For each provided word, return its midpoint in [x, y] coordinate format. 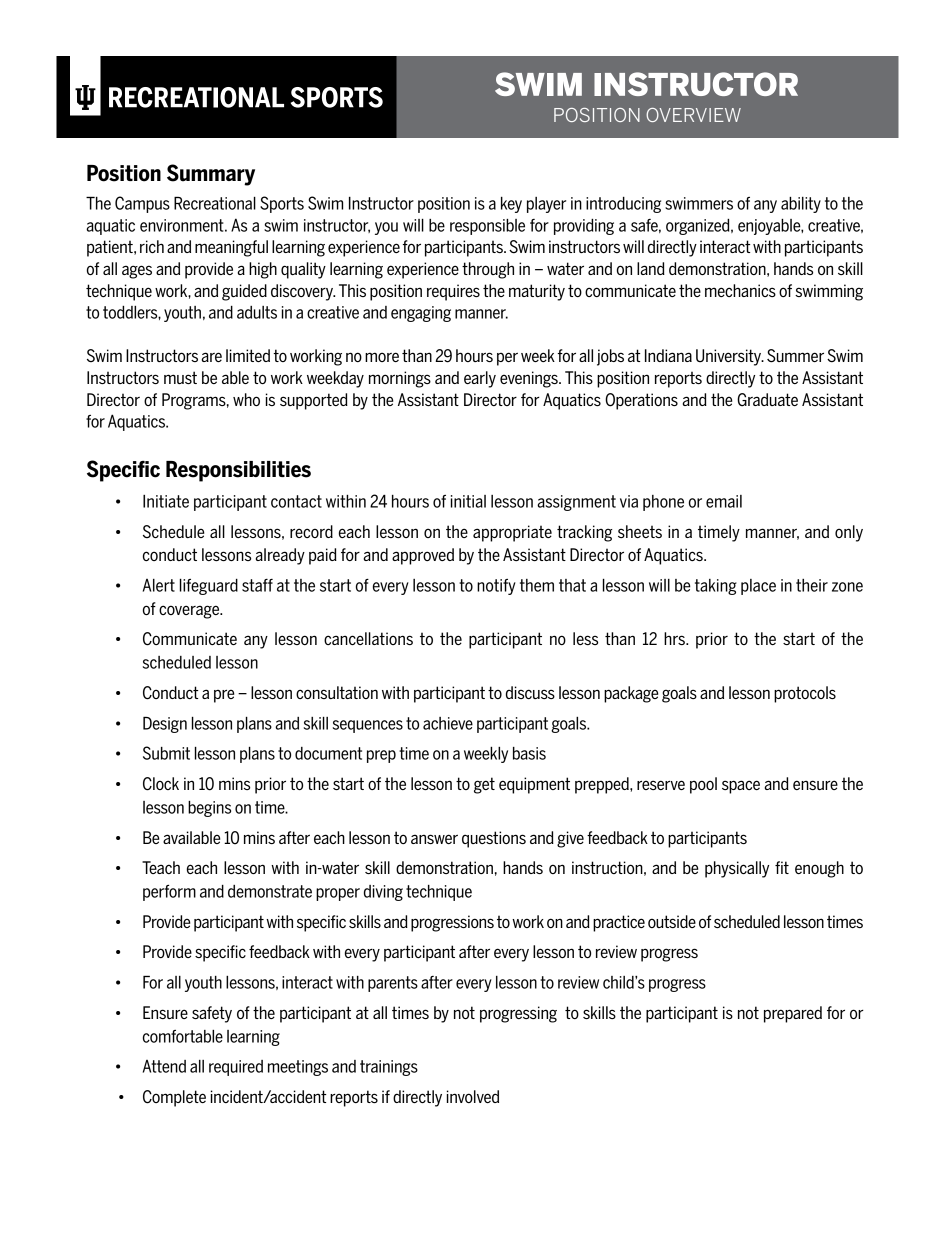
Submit [166, 753]
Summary [211, 175]
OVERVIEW [693, 115]
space [741, 787]
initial [468, 501]
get [484, 785]
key [511, 205]
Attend [164, 1066]
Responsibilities [238, 471]
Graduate [767, 400]
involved [473, 1096]
